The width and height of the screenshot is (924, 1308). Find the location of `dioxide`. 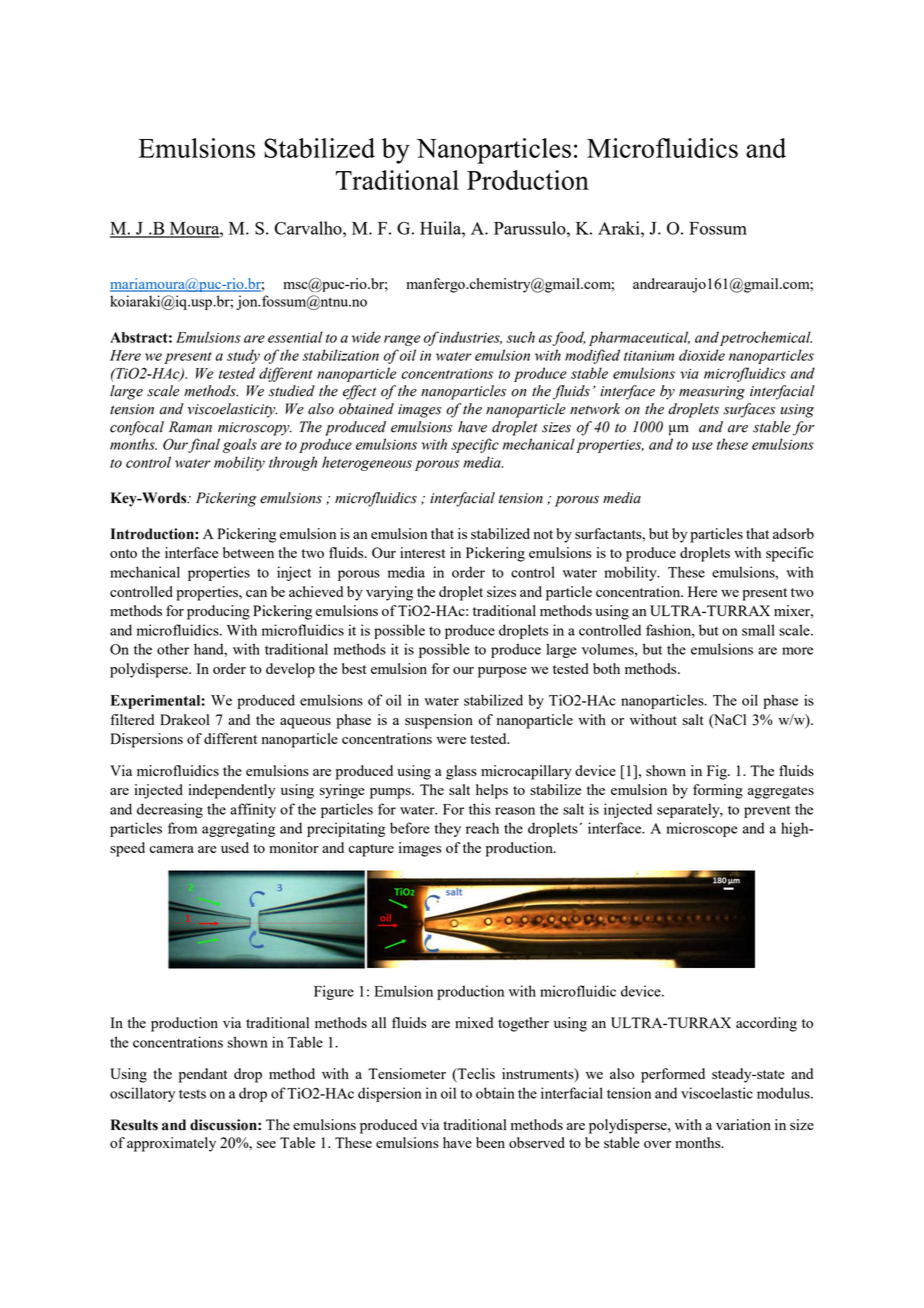

dioxide is located at coordinates (702, 355).
